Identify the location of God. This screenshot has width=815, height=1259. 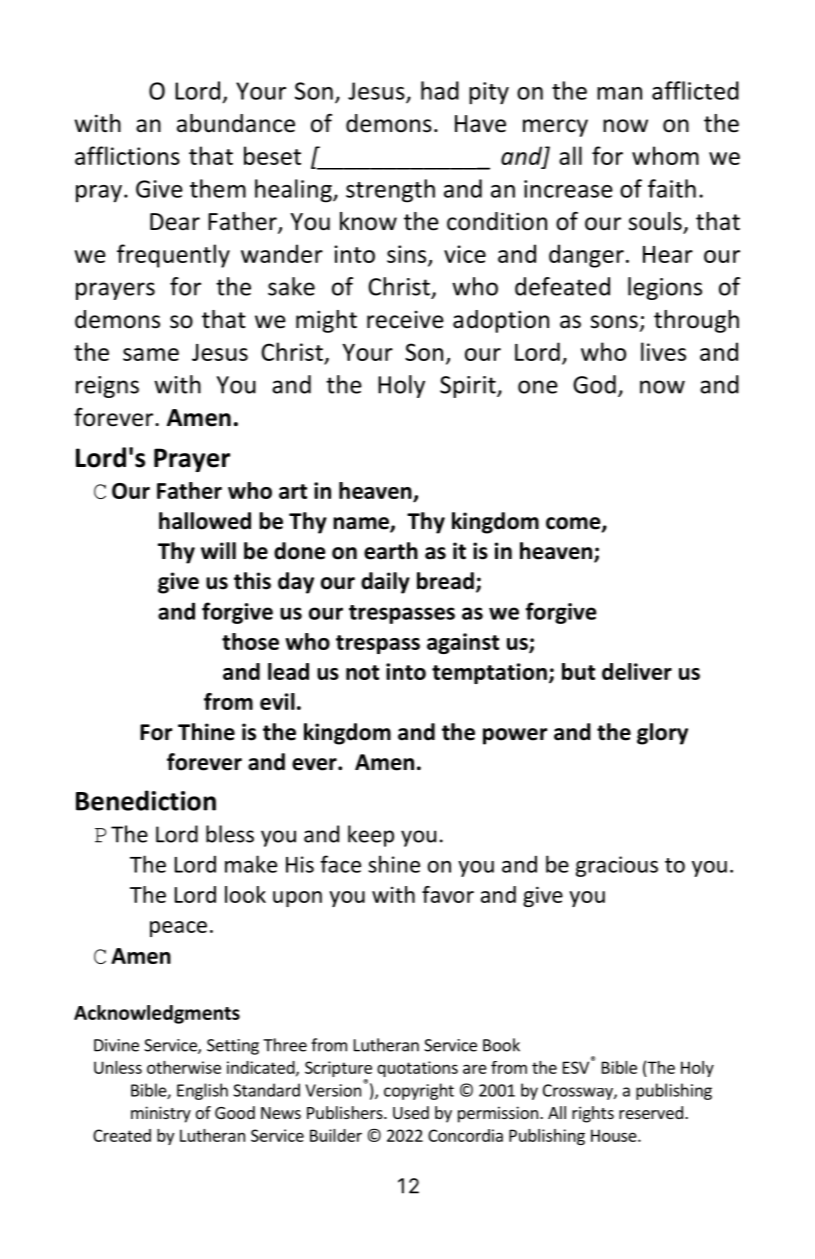
(594, 384).
